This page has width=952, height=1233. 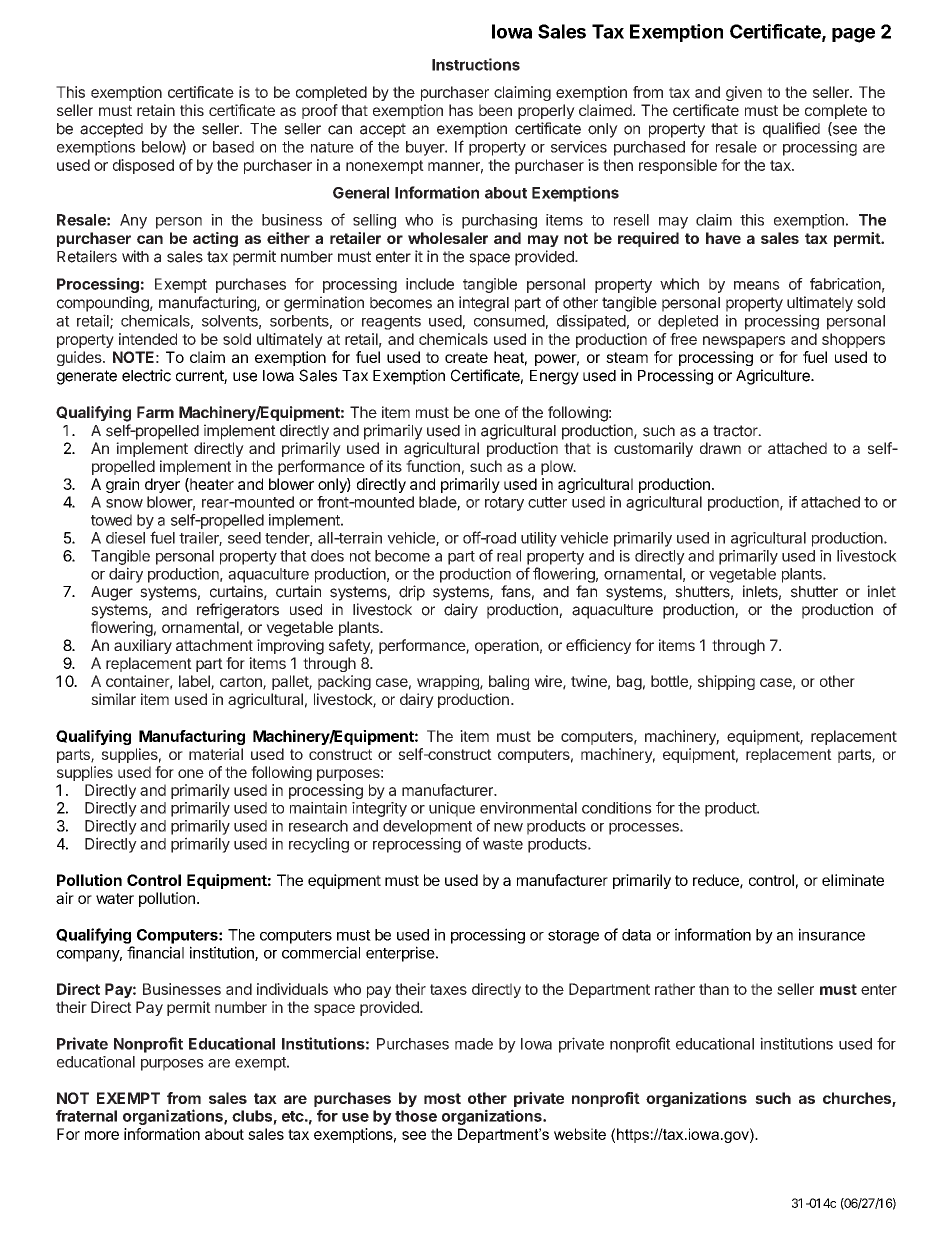 I want to click on material, so click(x=216, y=754).
